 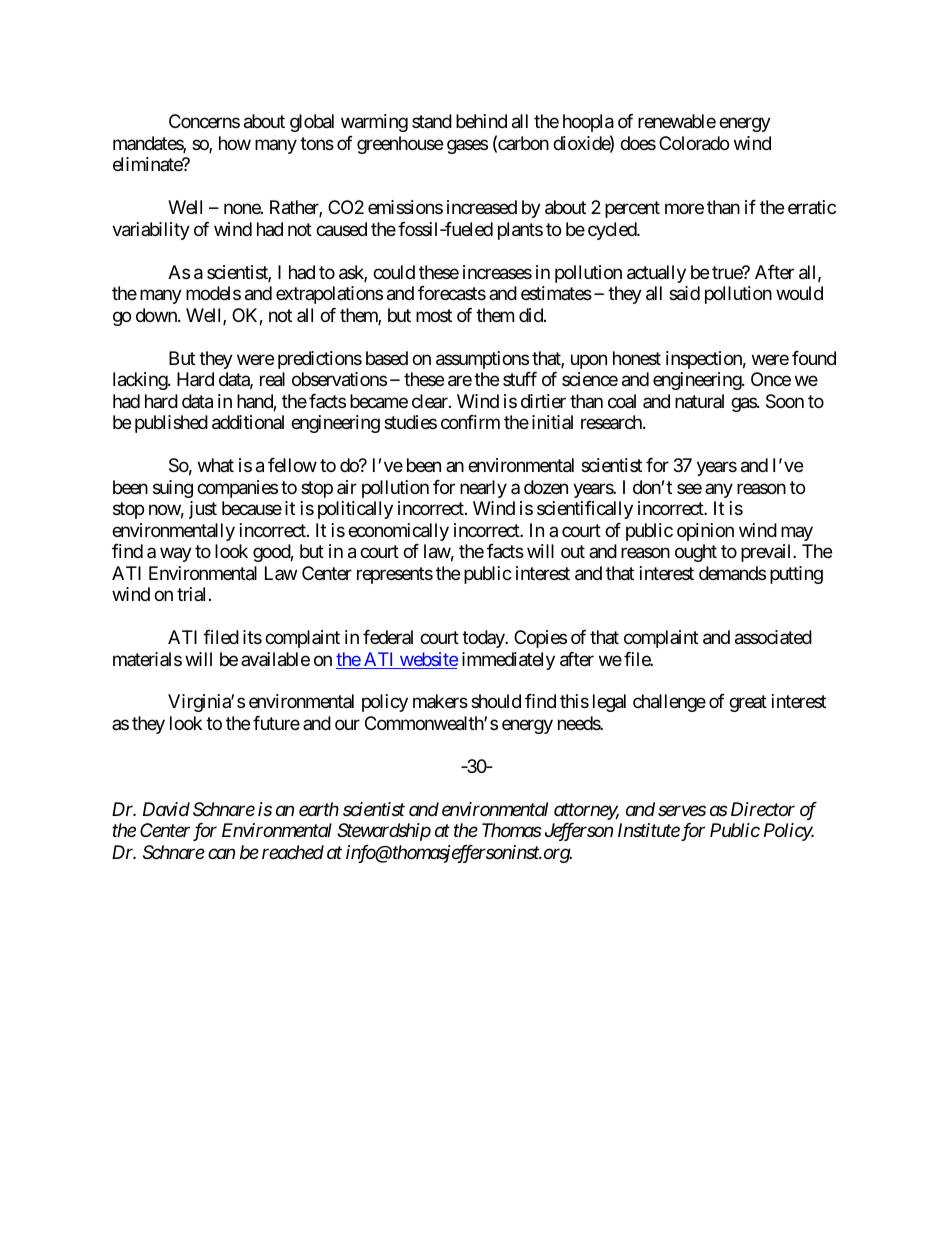 What do you see at coordinates (275, 659) in the screenshot?
I see `available` at bounding box center [275, 659].
